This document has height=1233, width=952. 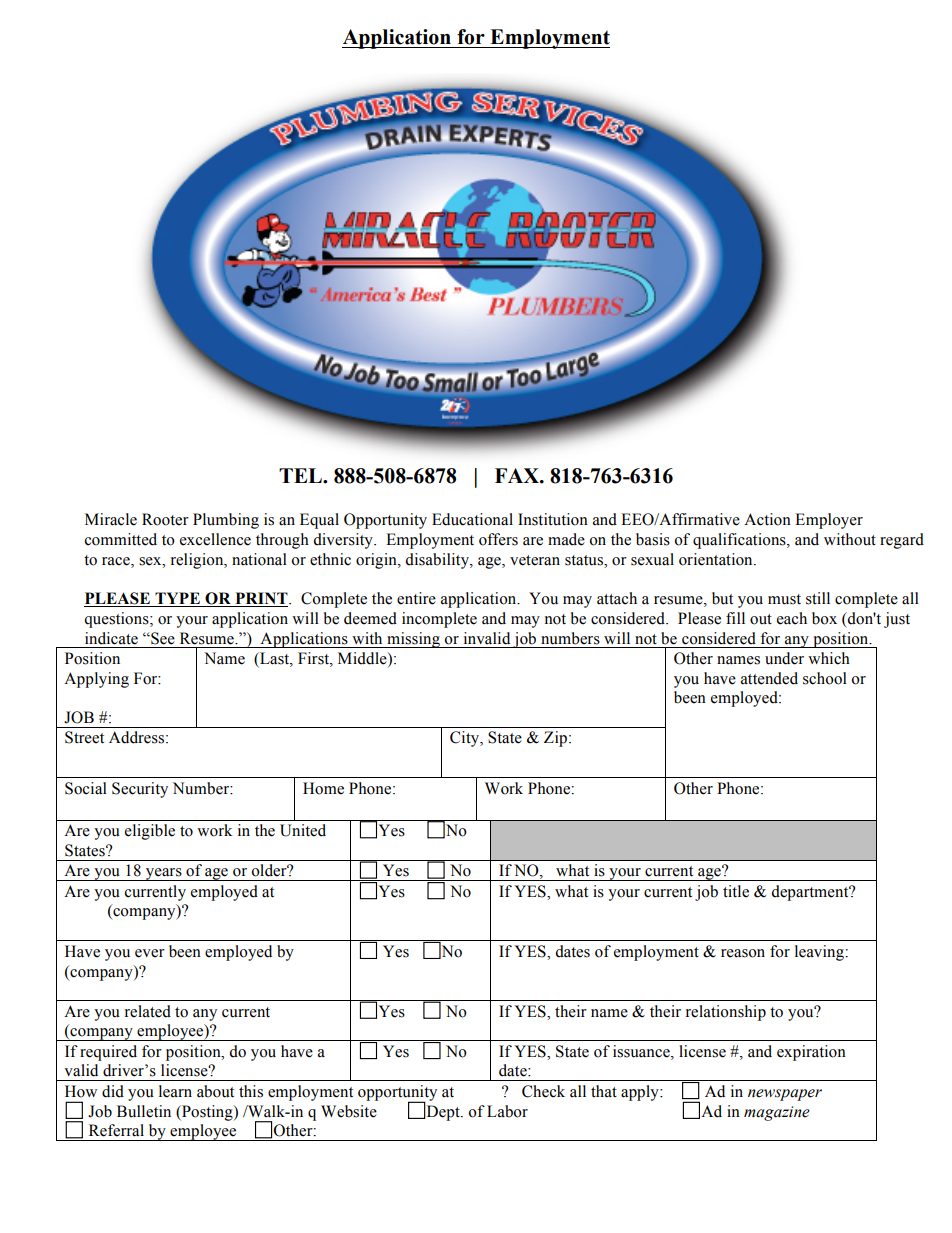 I want to click on Posting, so click(x=207, y=1113).
